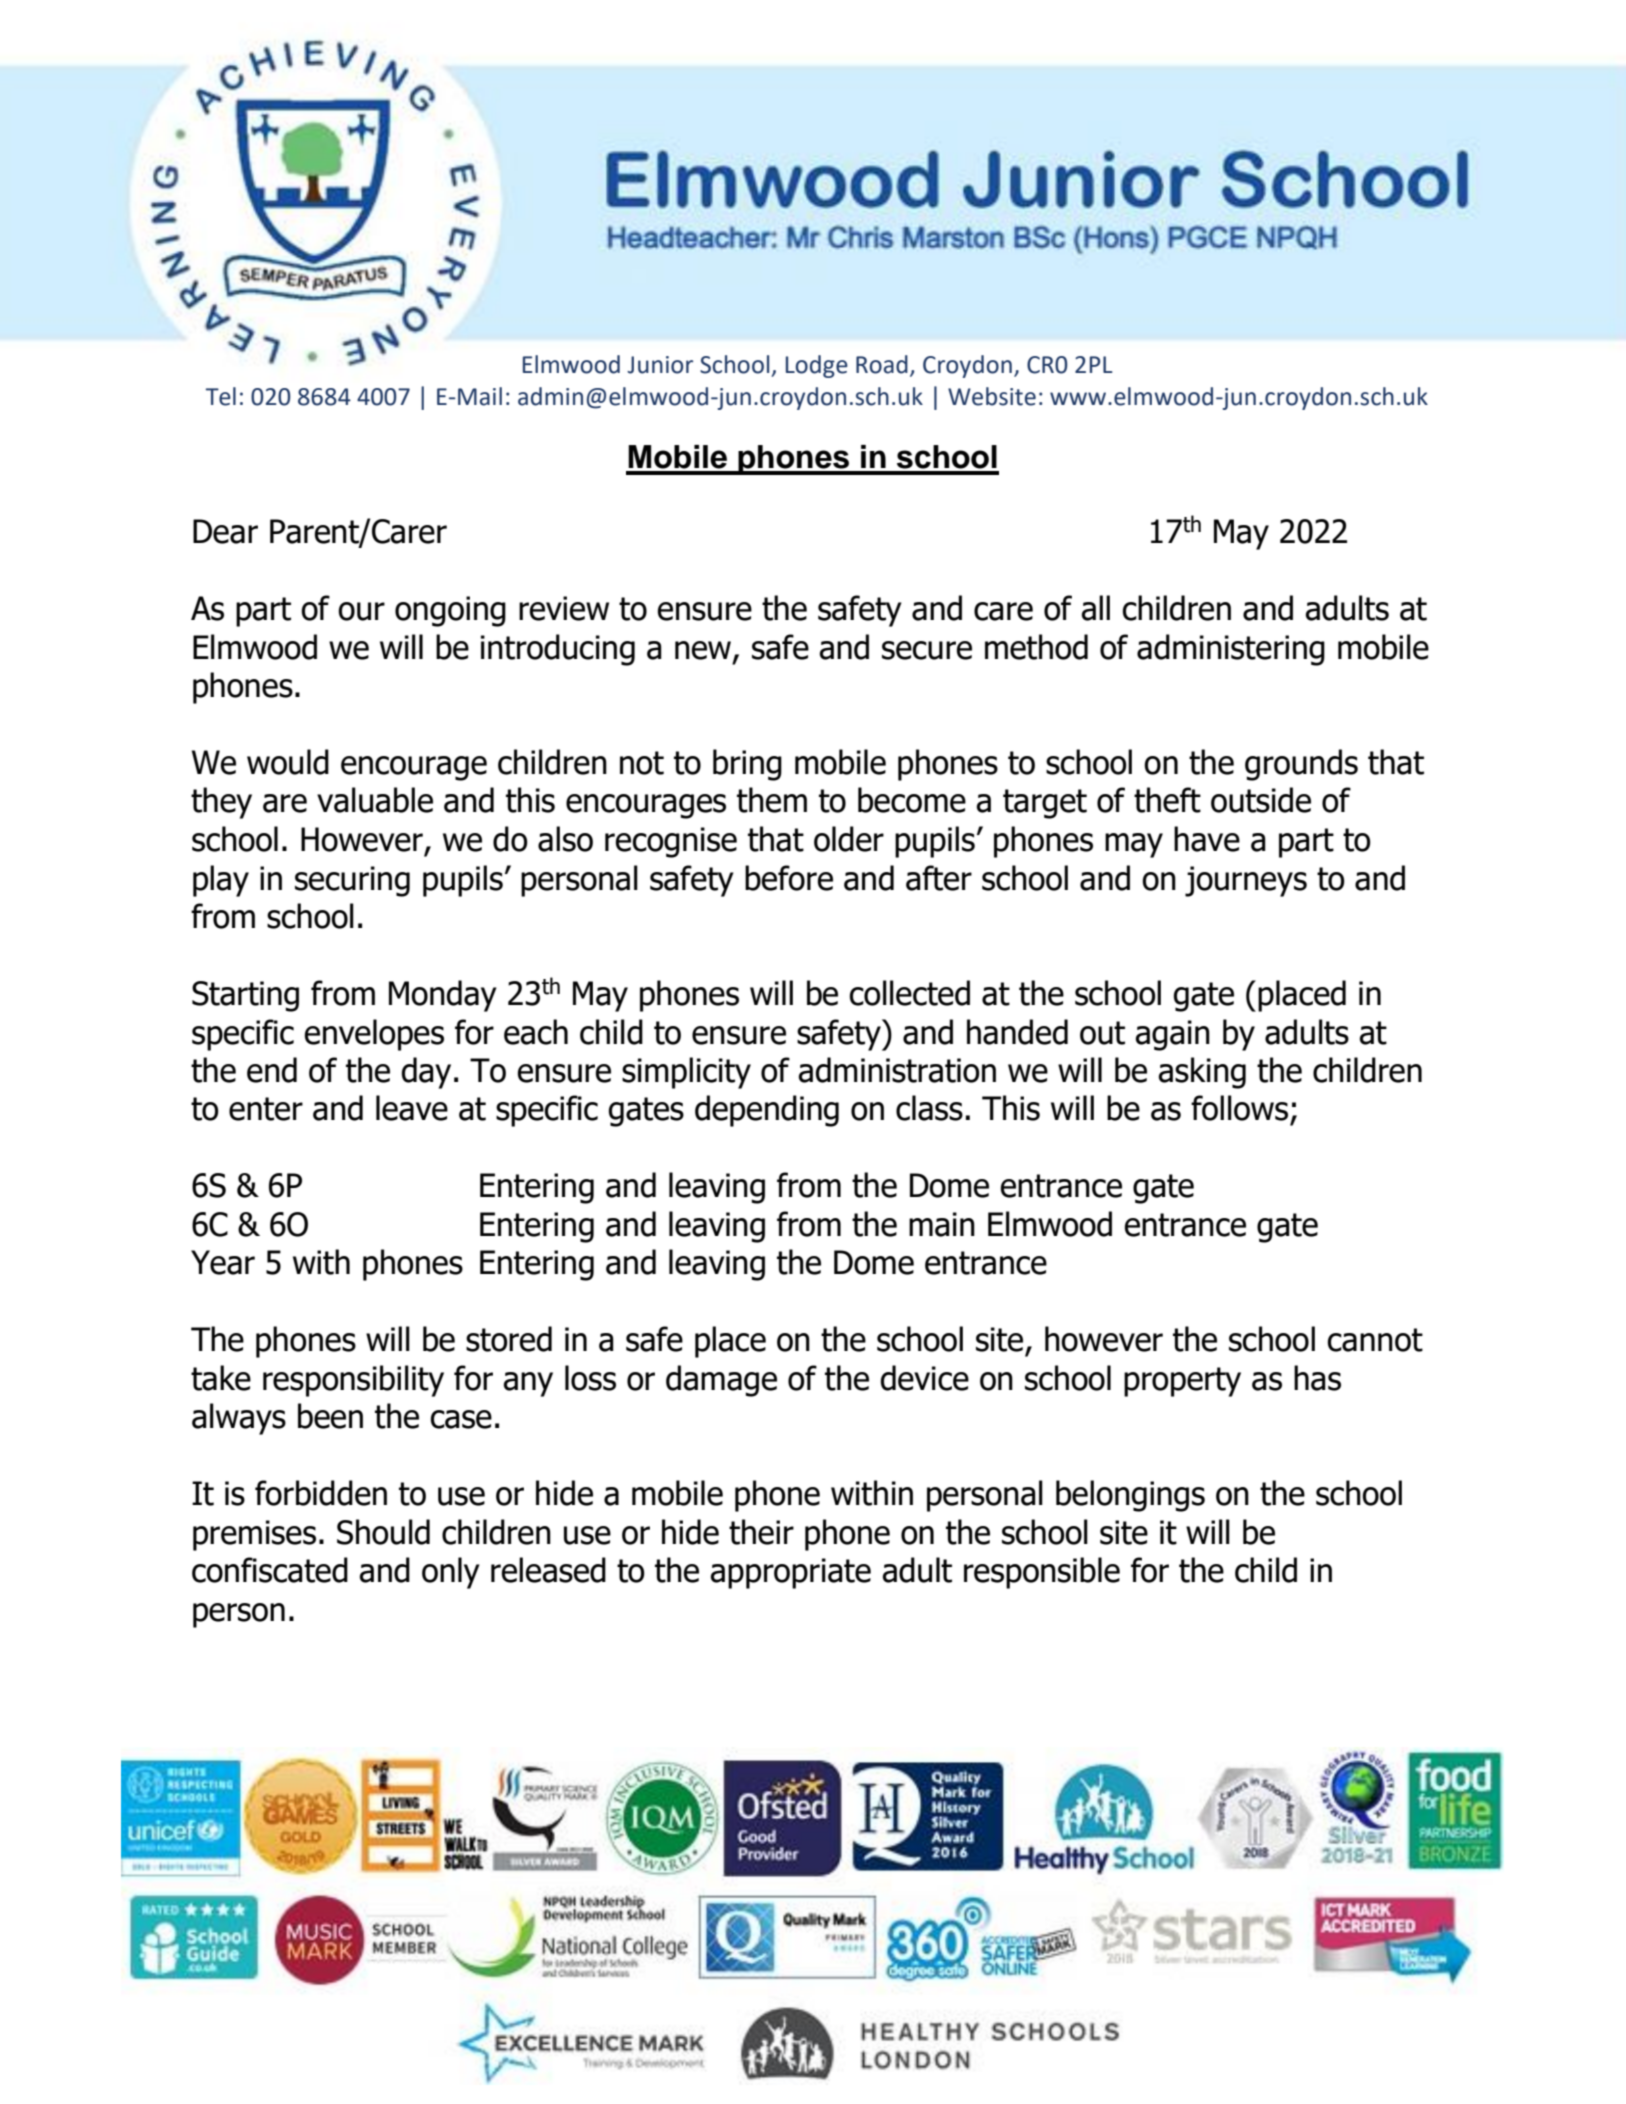 This document has height=2104, width=1626. Describe the element at coordinates (817, 366) in the document. I see `Lodge` at that location.
